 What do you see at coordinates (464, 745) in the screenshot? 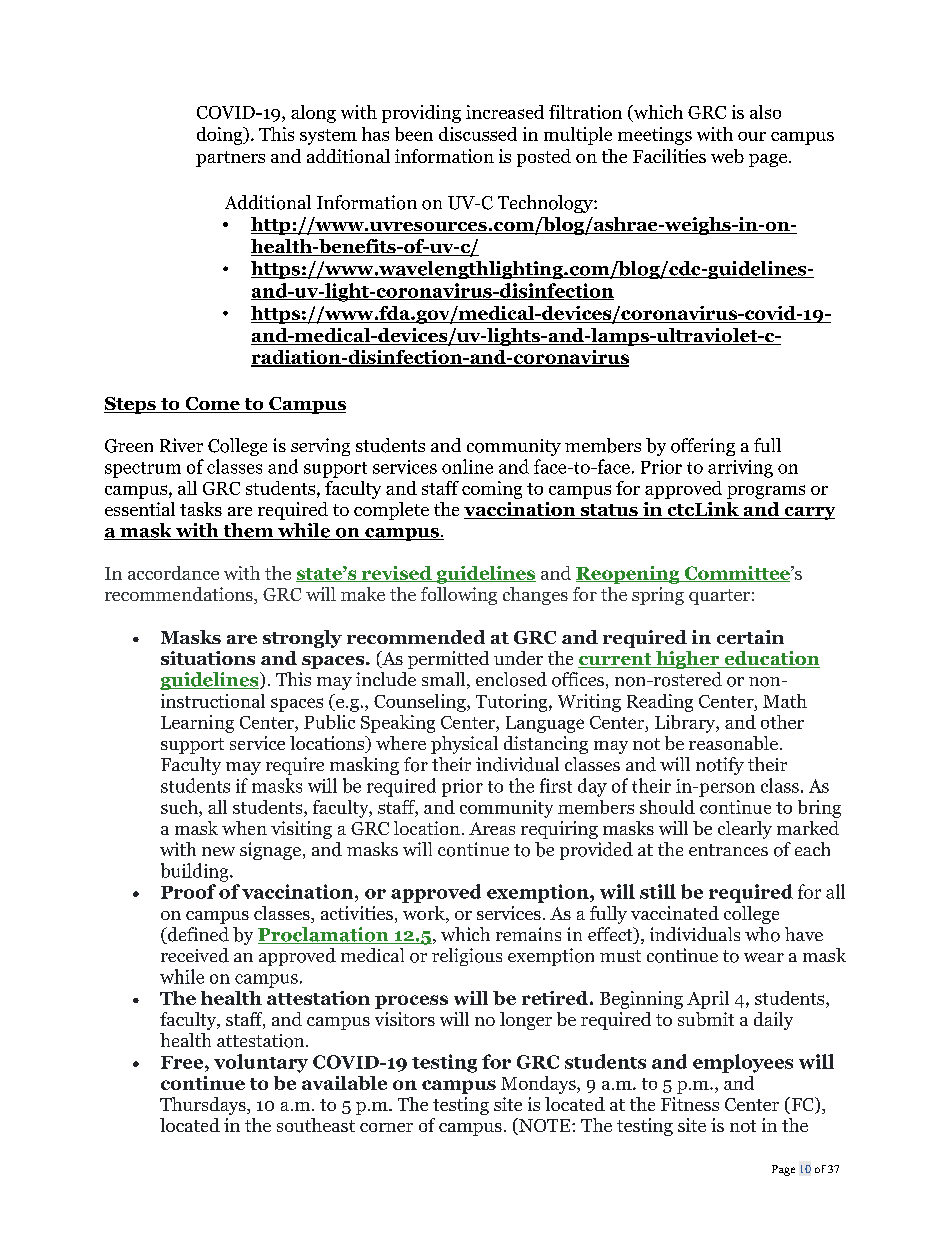
I see `physical` at bounding box center [464, 745].
